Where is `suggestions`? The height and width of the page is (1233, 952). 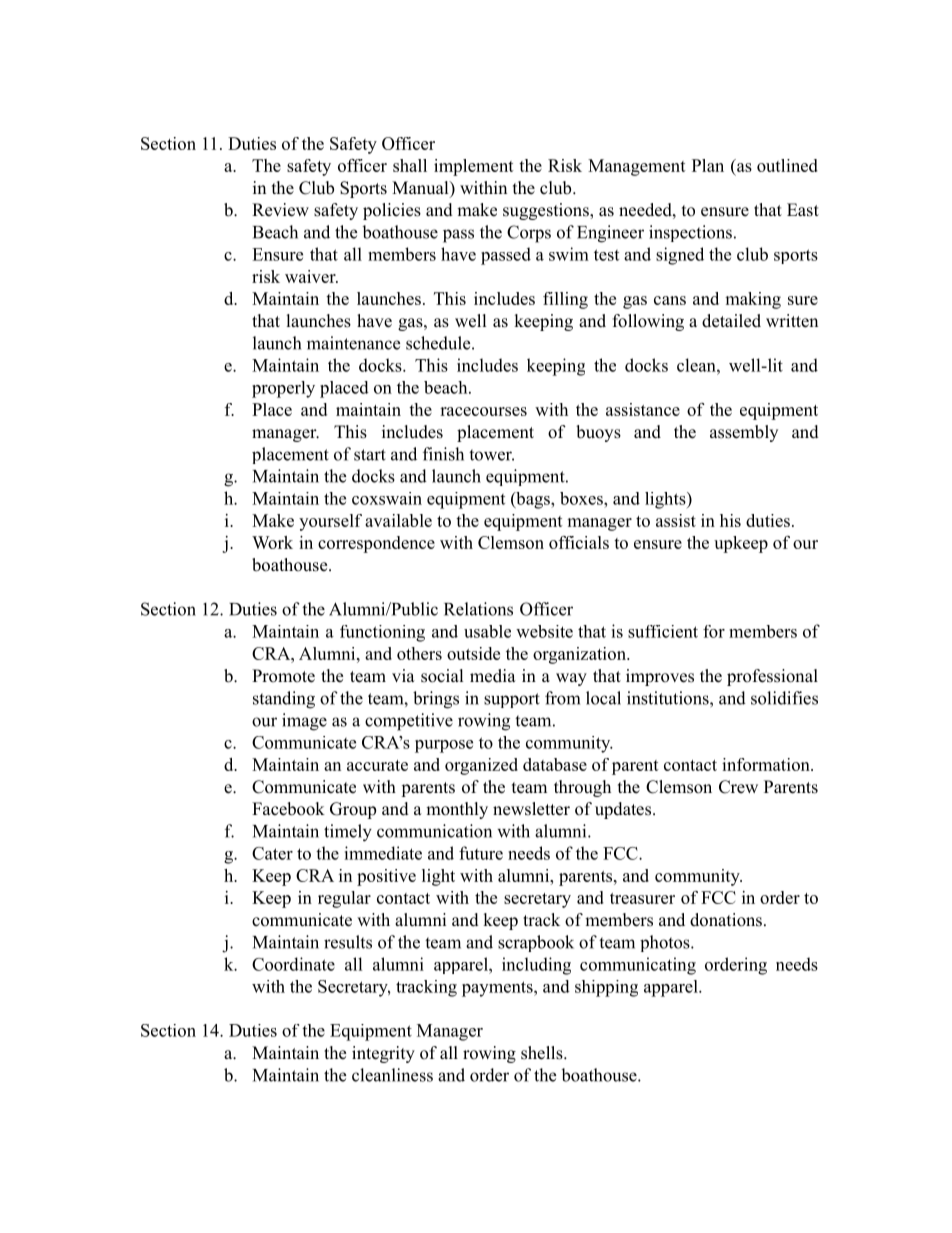
suggestions is located at coordinates (547, 211).
